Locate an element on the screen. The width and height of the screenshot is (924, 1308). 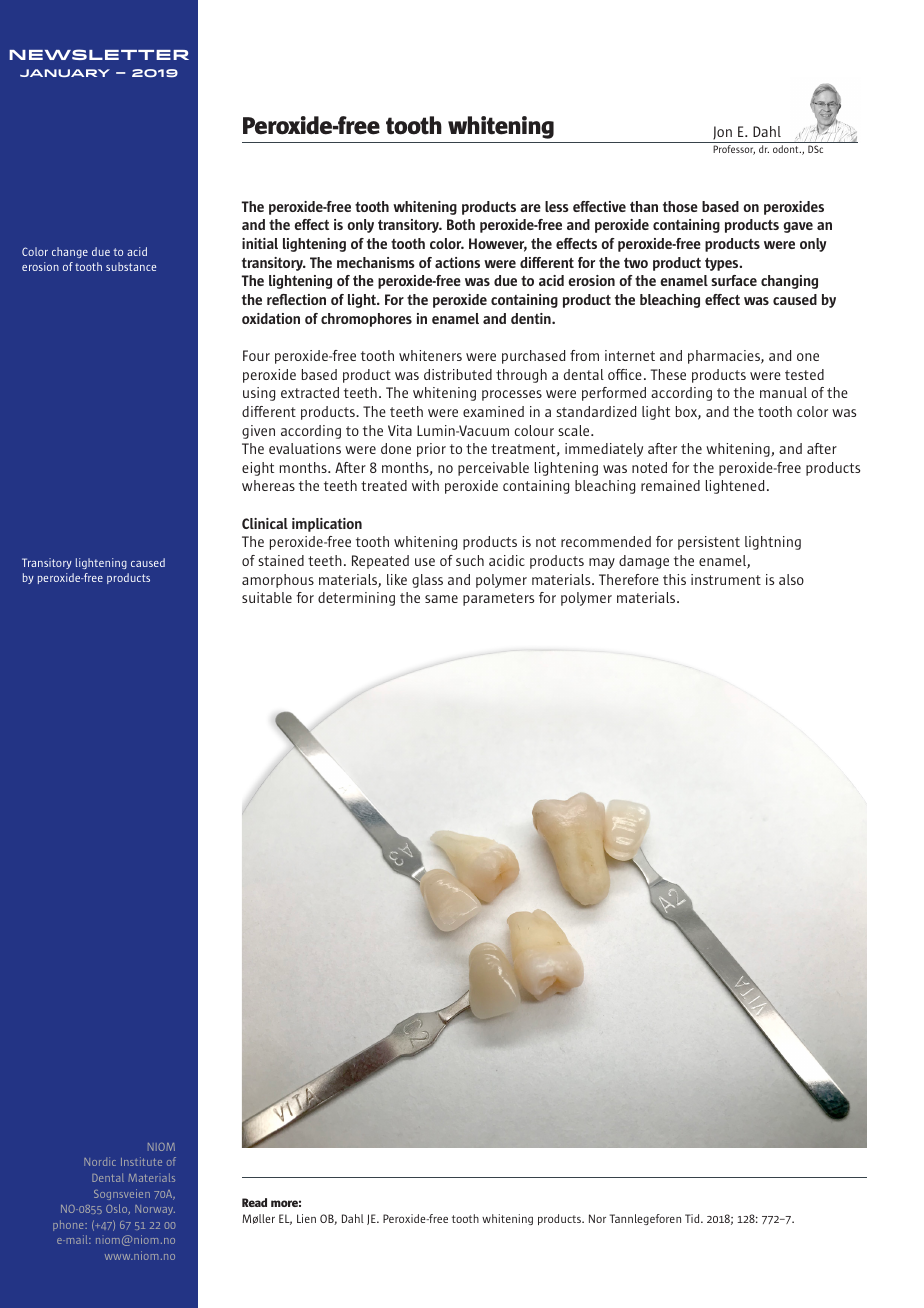
Both is located at coordinates (461, 224).
